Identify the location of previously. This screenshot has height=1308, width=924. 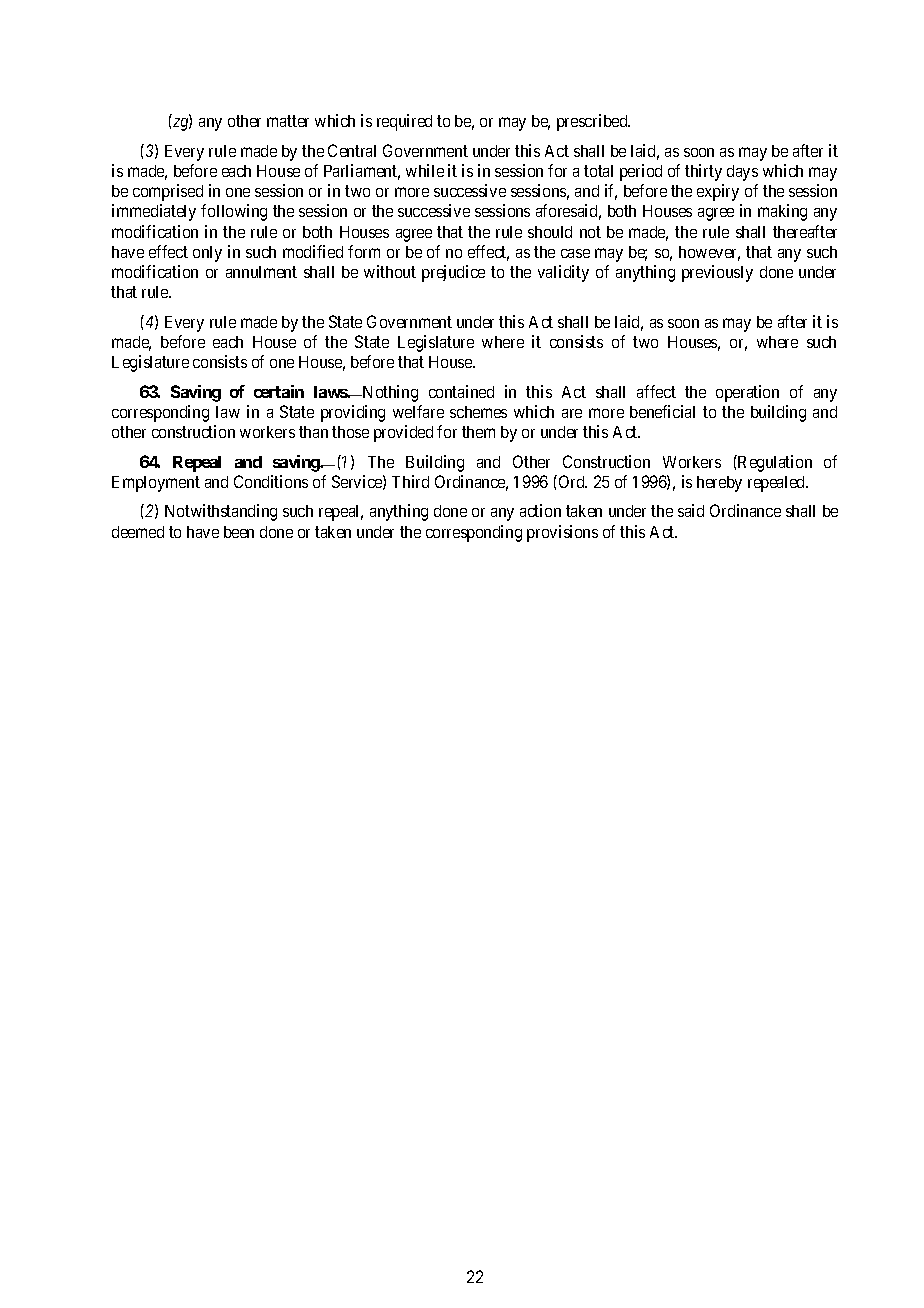
(717, 273).
